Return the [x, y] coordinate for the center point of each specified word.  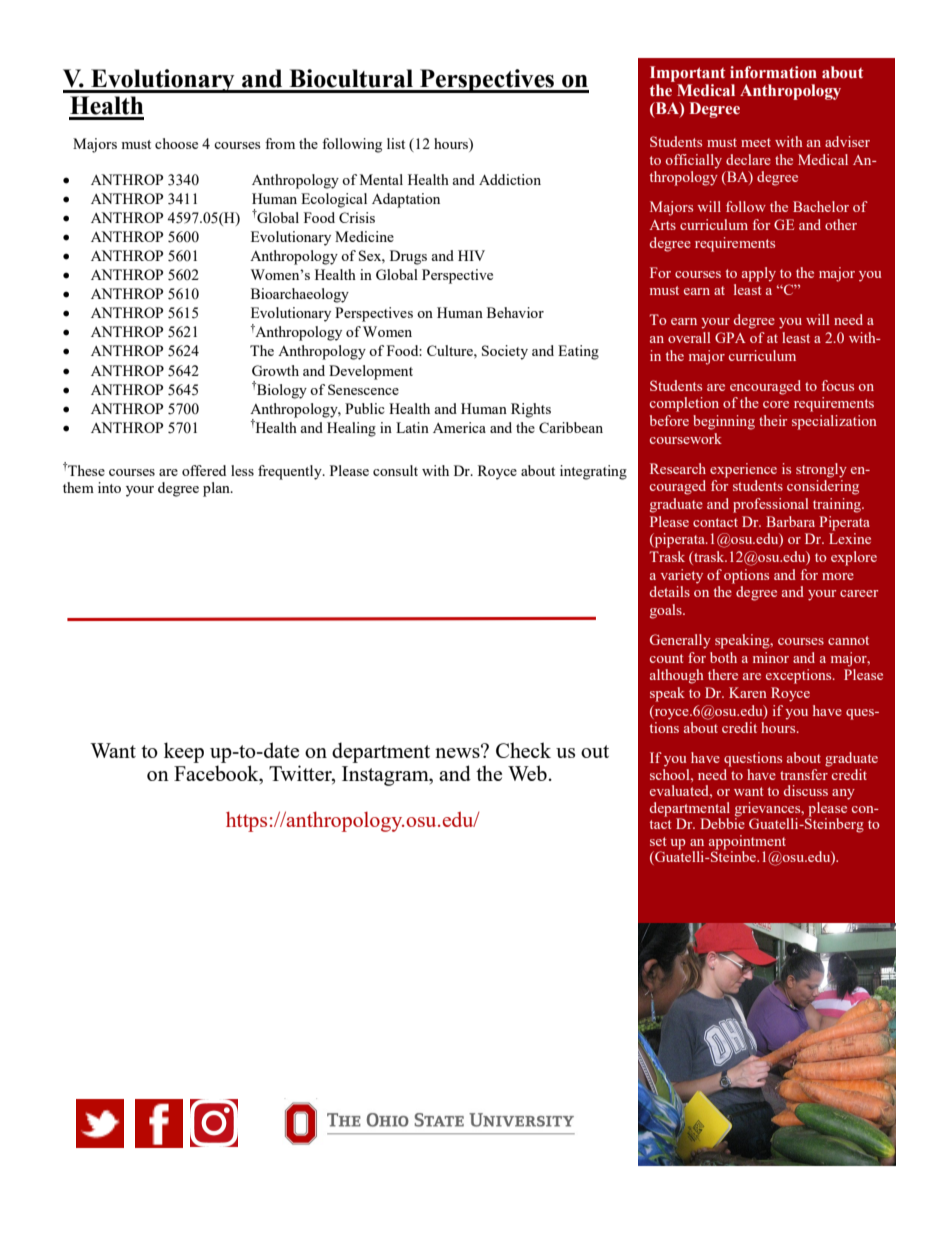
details [670, 591]
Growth [275, 370]
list [396, 143]
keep [184, 752]
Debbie [722, 822]
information [773, 72]
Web [527, 773]
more [838, 576]
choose [176, 143]
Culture [451, 350]
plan [217, 489]
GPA [730, 337]
